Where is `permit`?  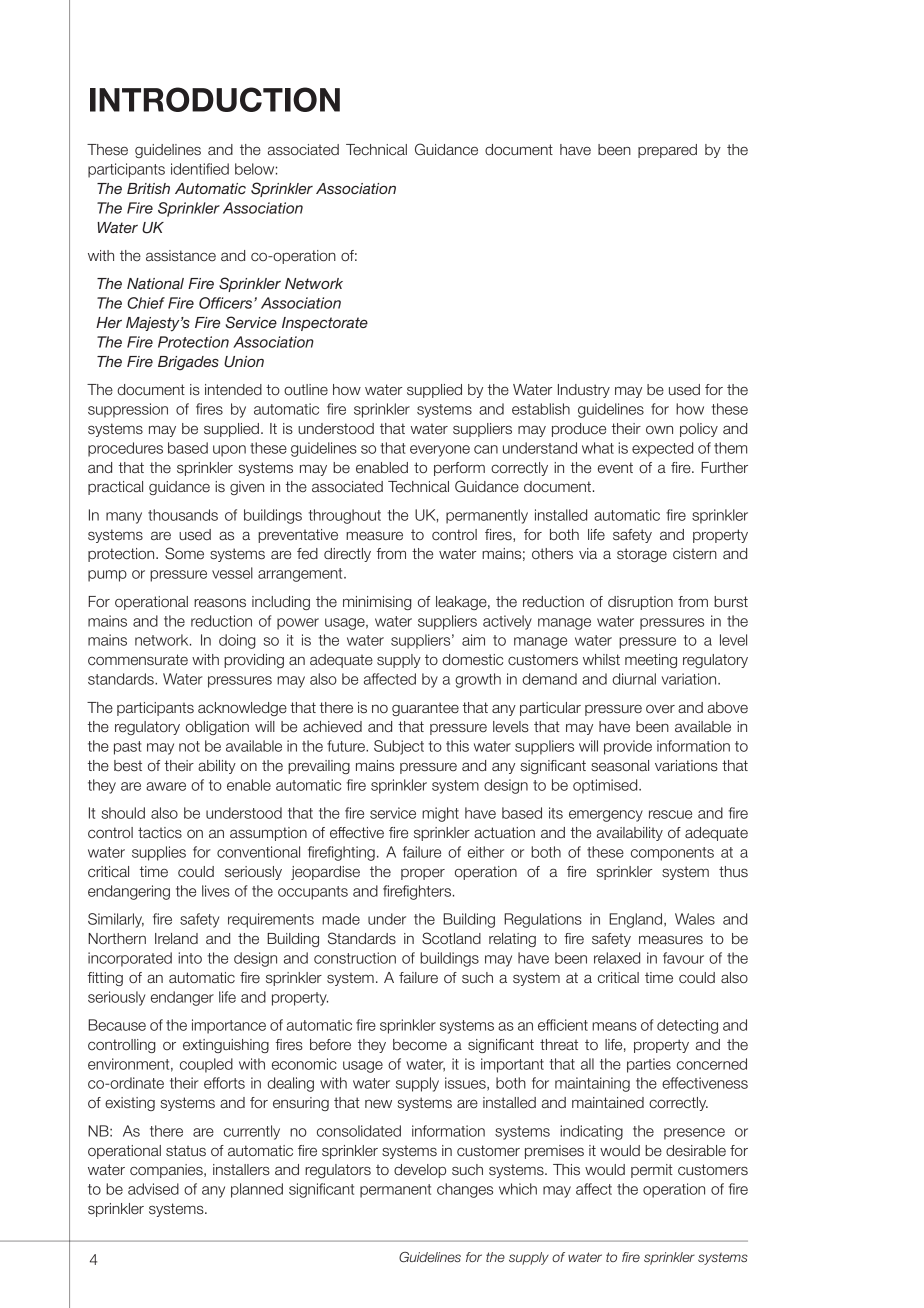
permit is located at coordinates (652, 1171).
